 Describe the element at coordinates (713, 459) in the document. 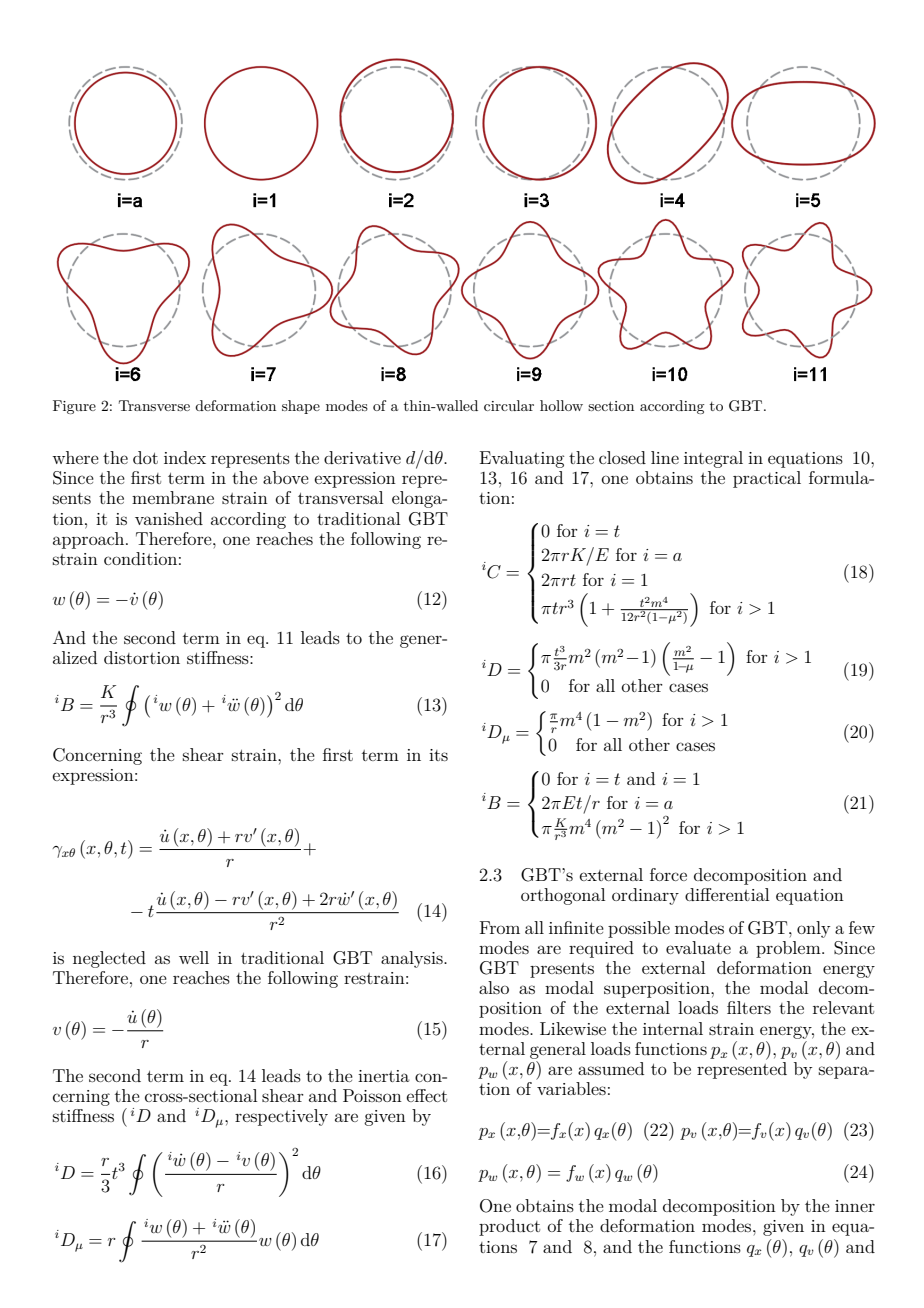

I see `integral` at that location.
